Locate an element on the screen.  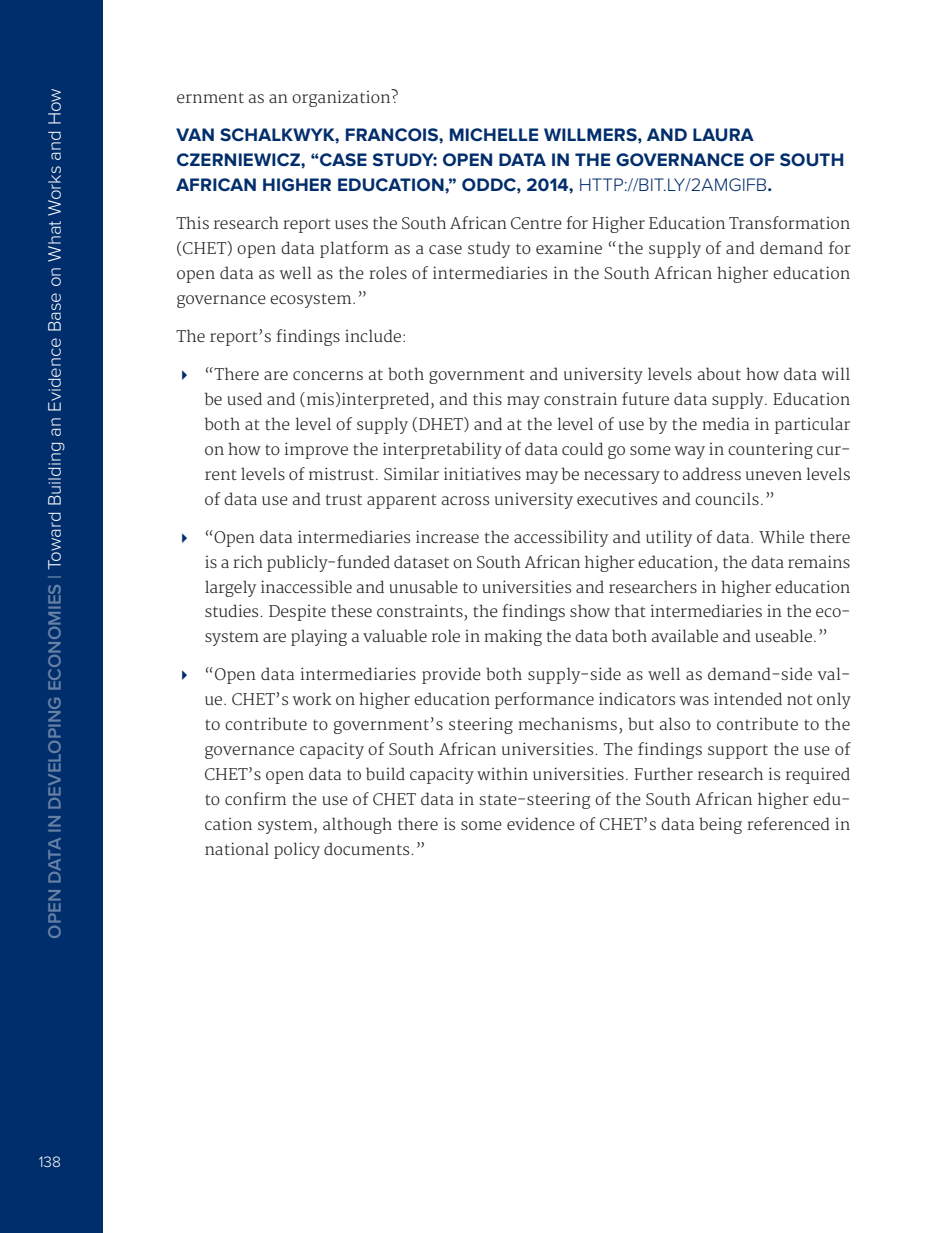
within is located at coordinates (502, 773).
